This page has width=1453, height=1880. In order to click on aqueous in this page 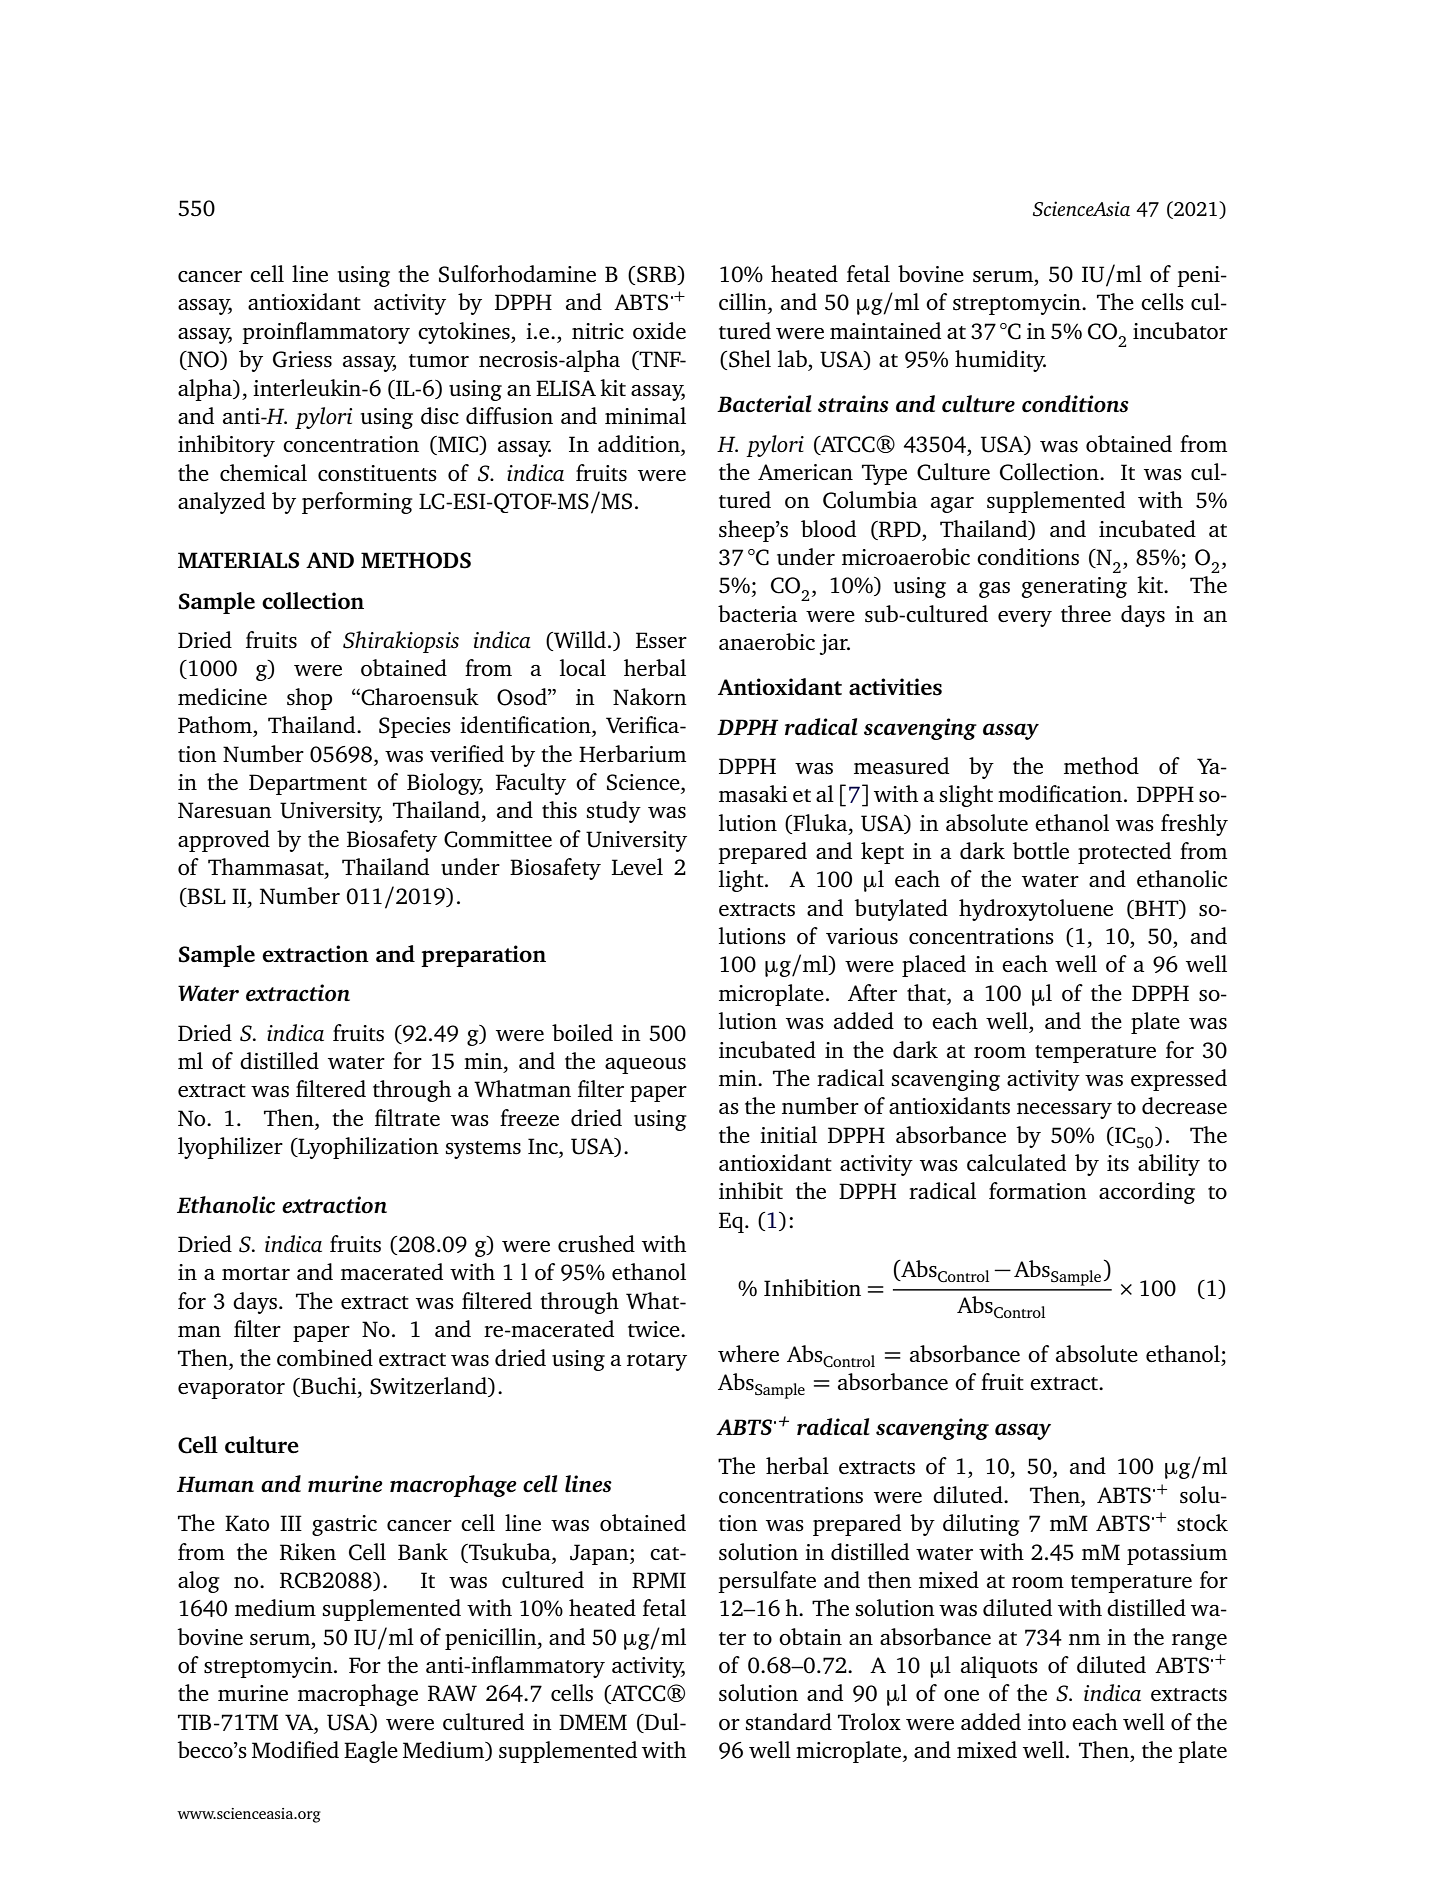, I will do `click(645, 1066)`.
